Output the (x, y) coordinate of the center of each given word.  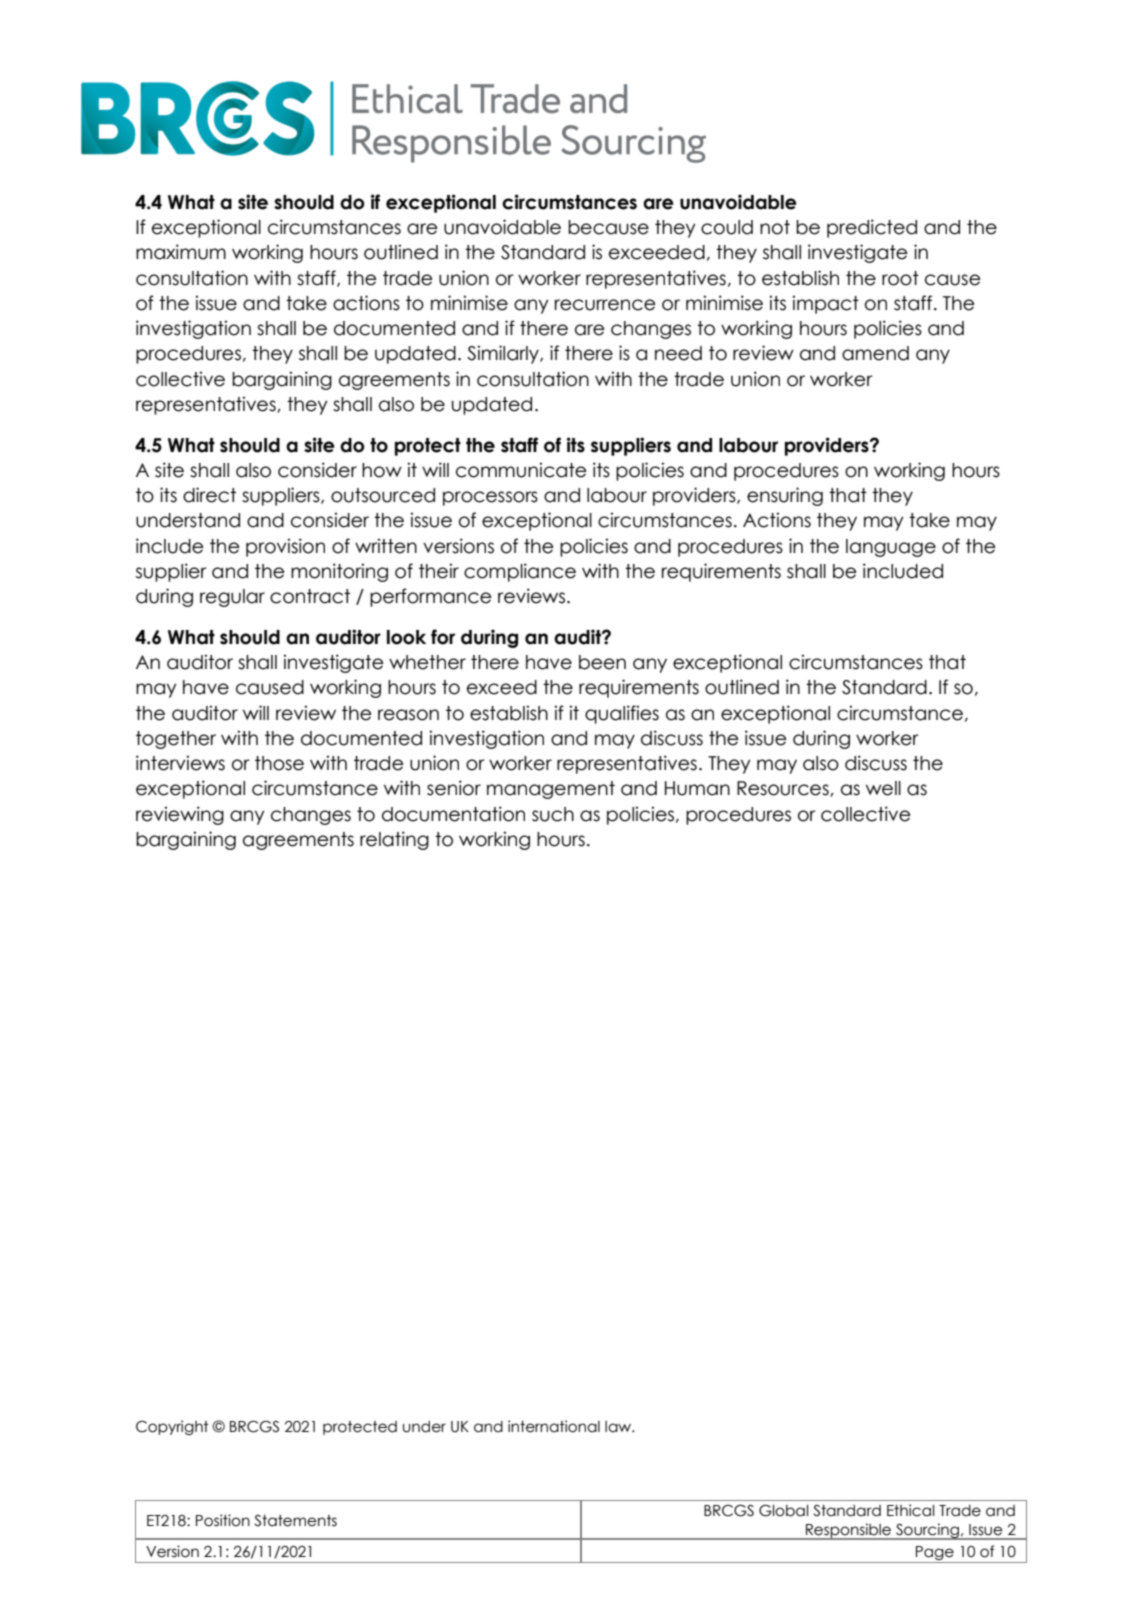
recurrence (605, 305)
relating (394, 840)
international (554, 1426)
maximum (181, 252)
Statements (295, 1521)
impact (825, 304)
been (602, 662)
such (553, 814)
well (883, 788)
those (279, 763)
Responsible (849, 1531)
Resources (784, 789)
